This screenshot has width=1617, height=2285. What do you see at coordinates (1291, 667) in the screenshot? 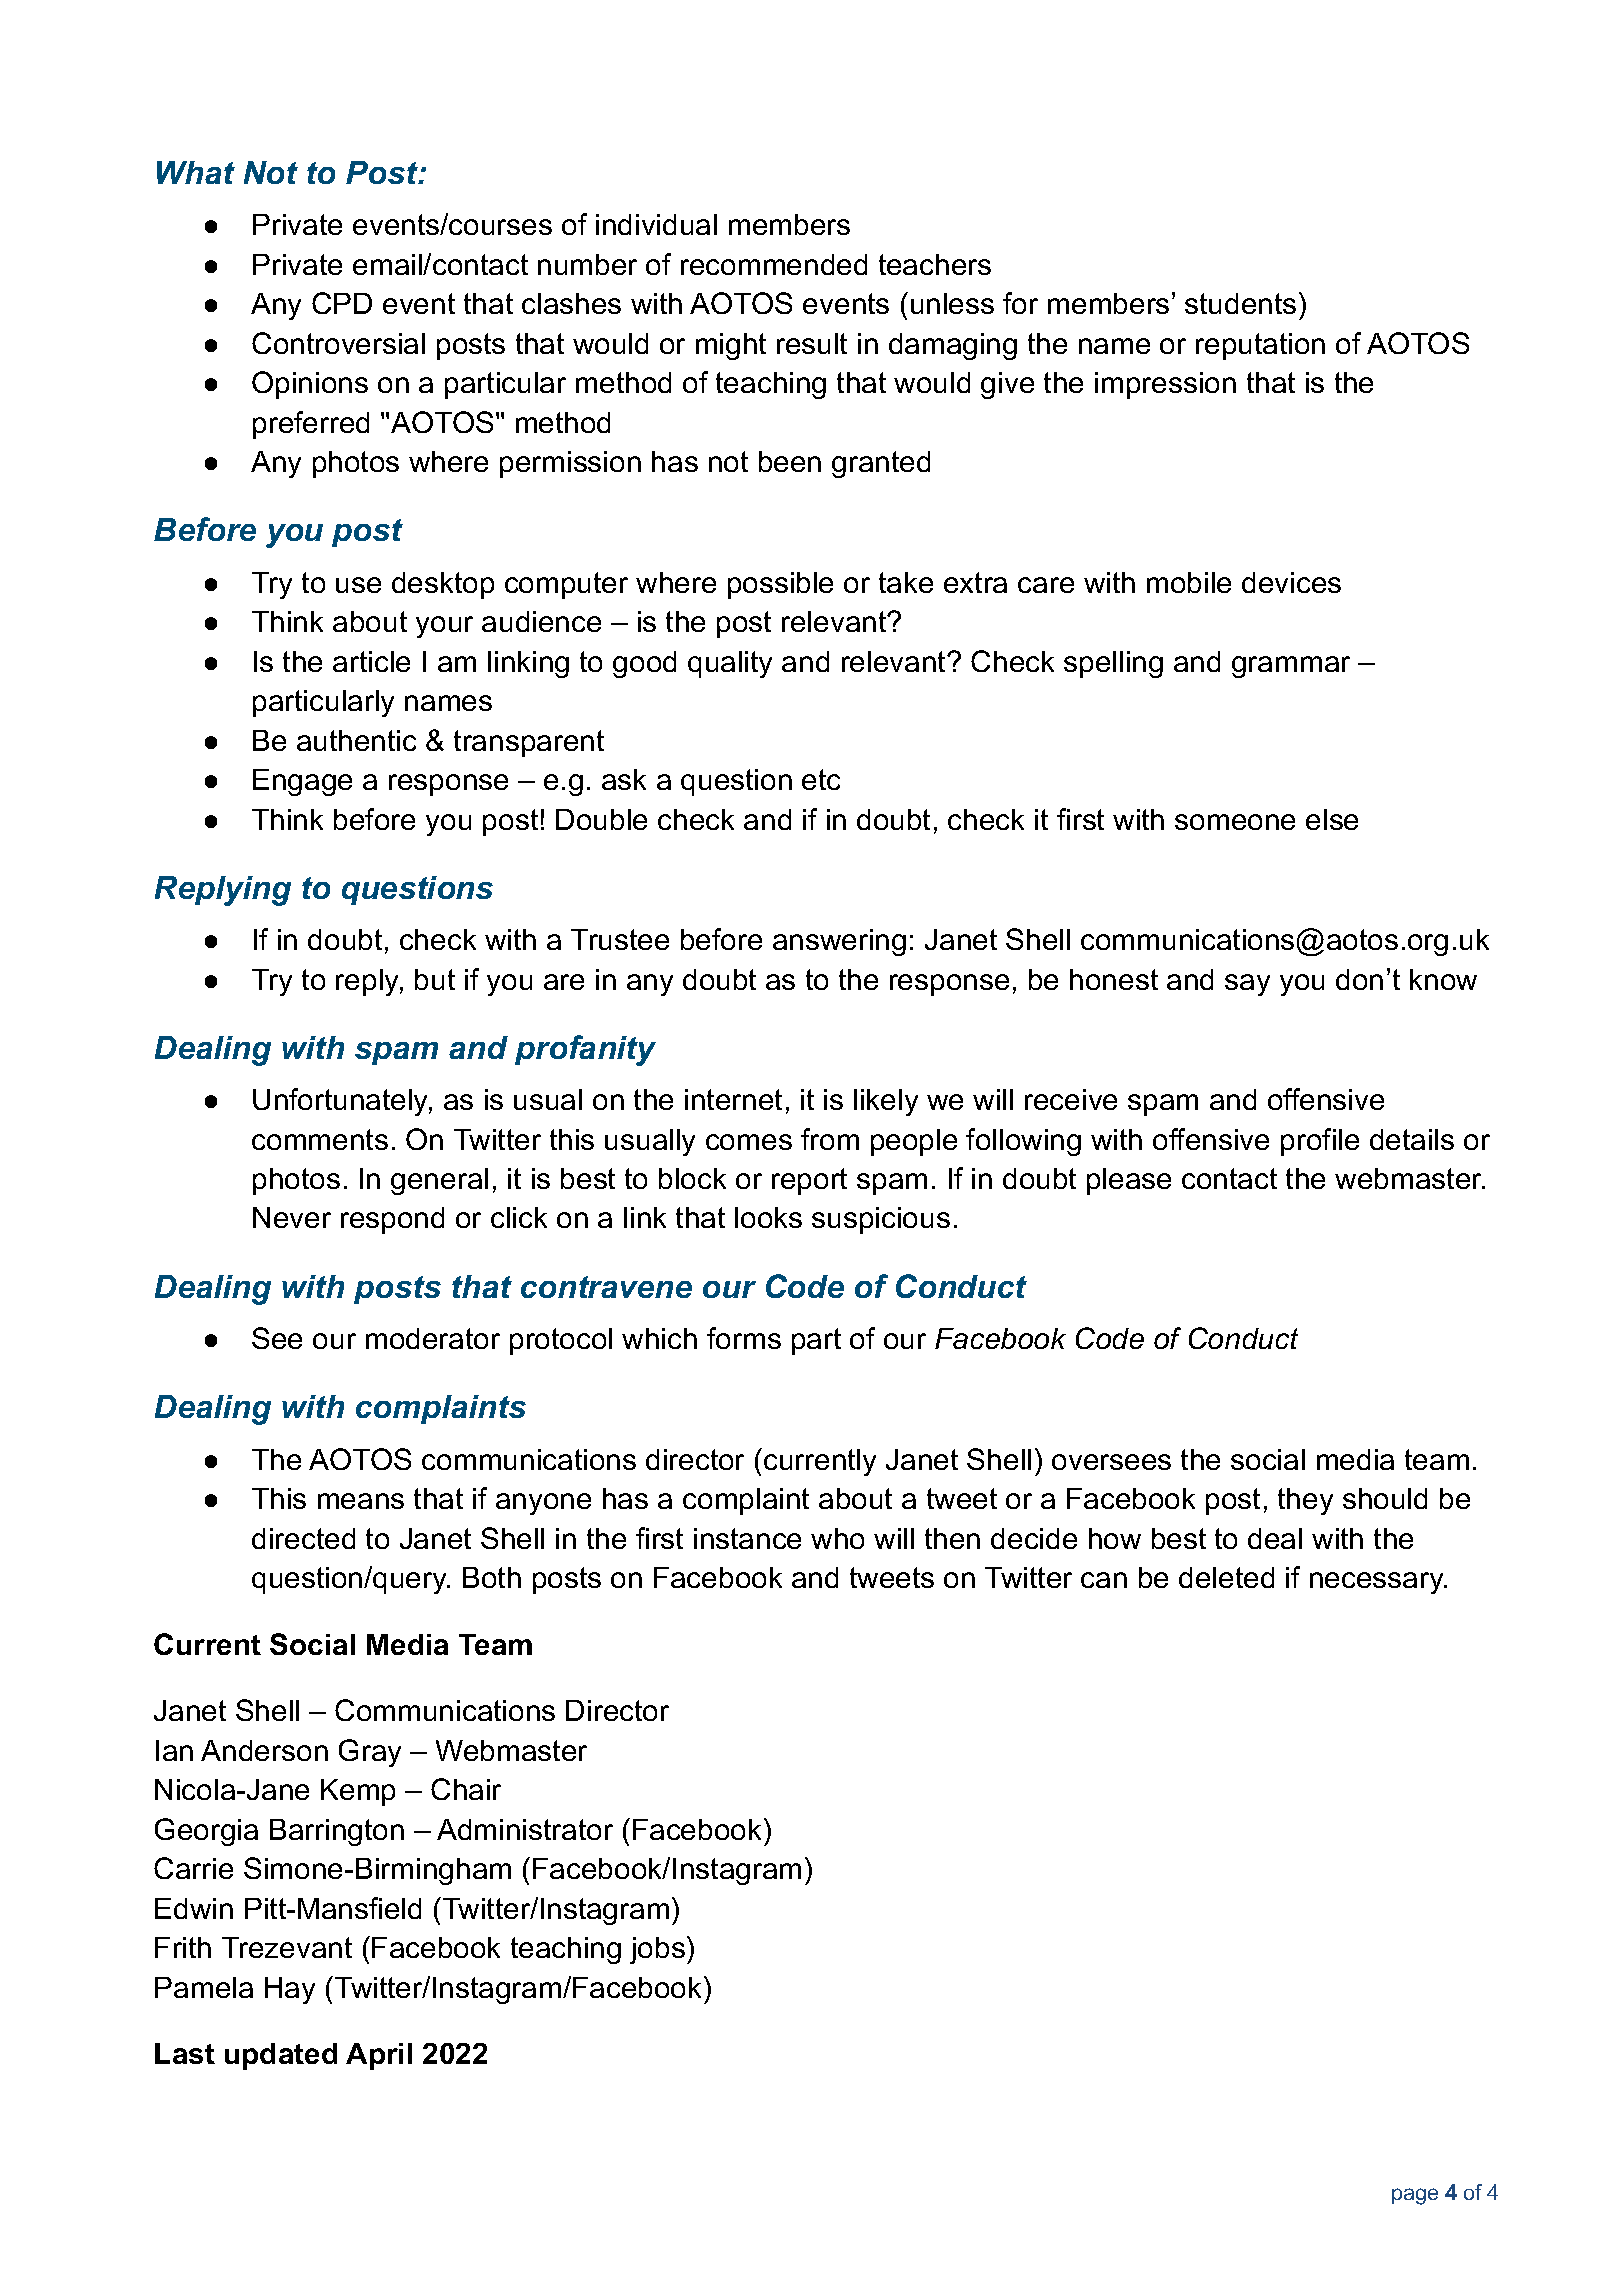
I see `grammar` at bounding box center [1291, 667].
